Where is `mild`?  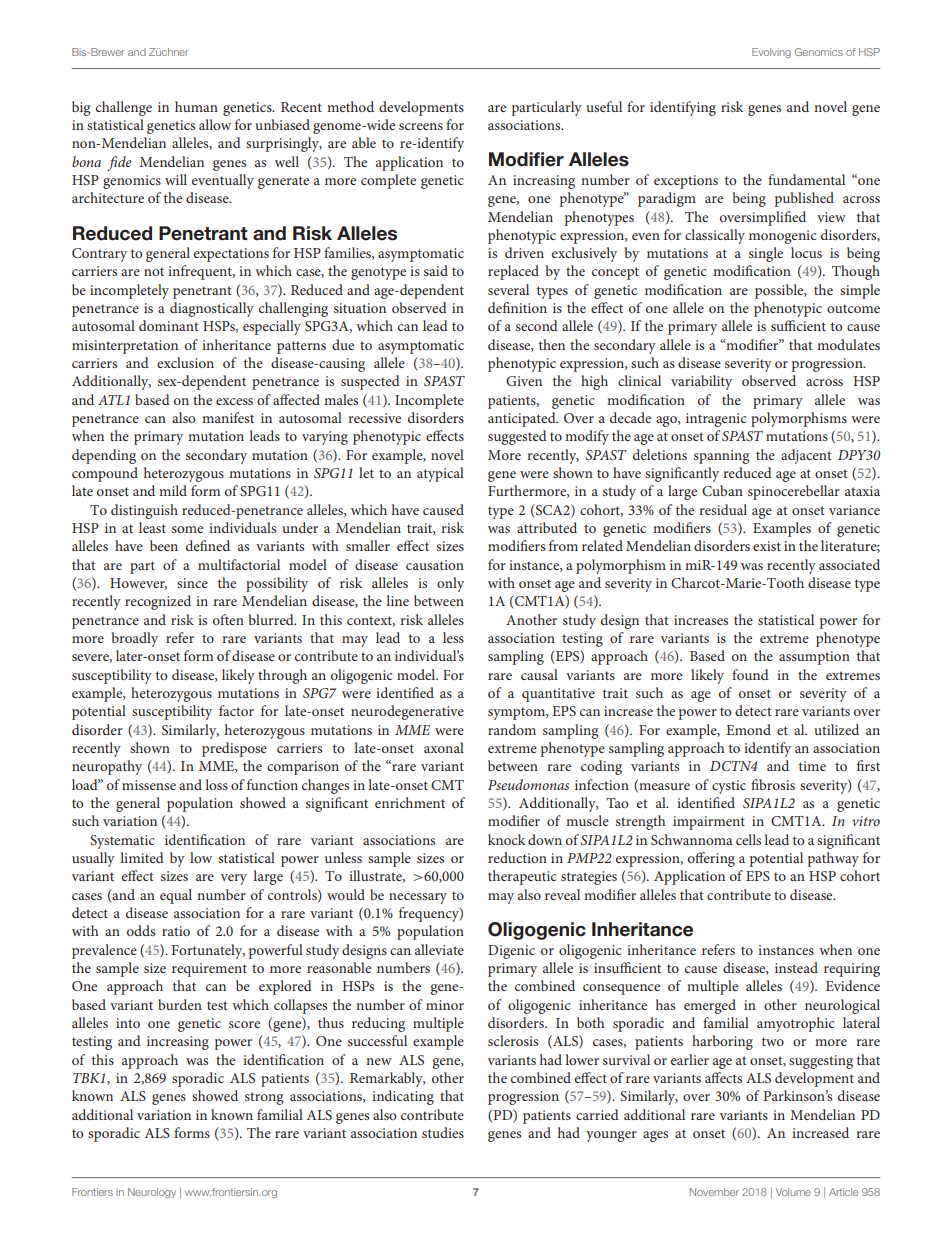 mild is located at coordinates (173, 490).
